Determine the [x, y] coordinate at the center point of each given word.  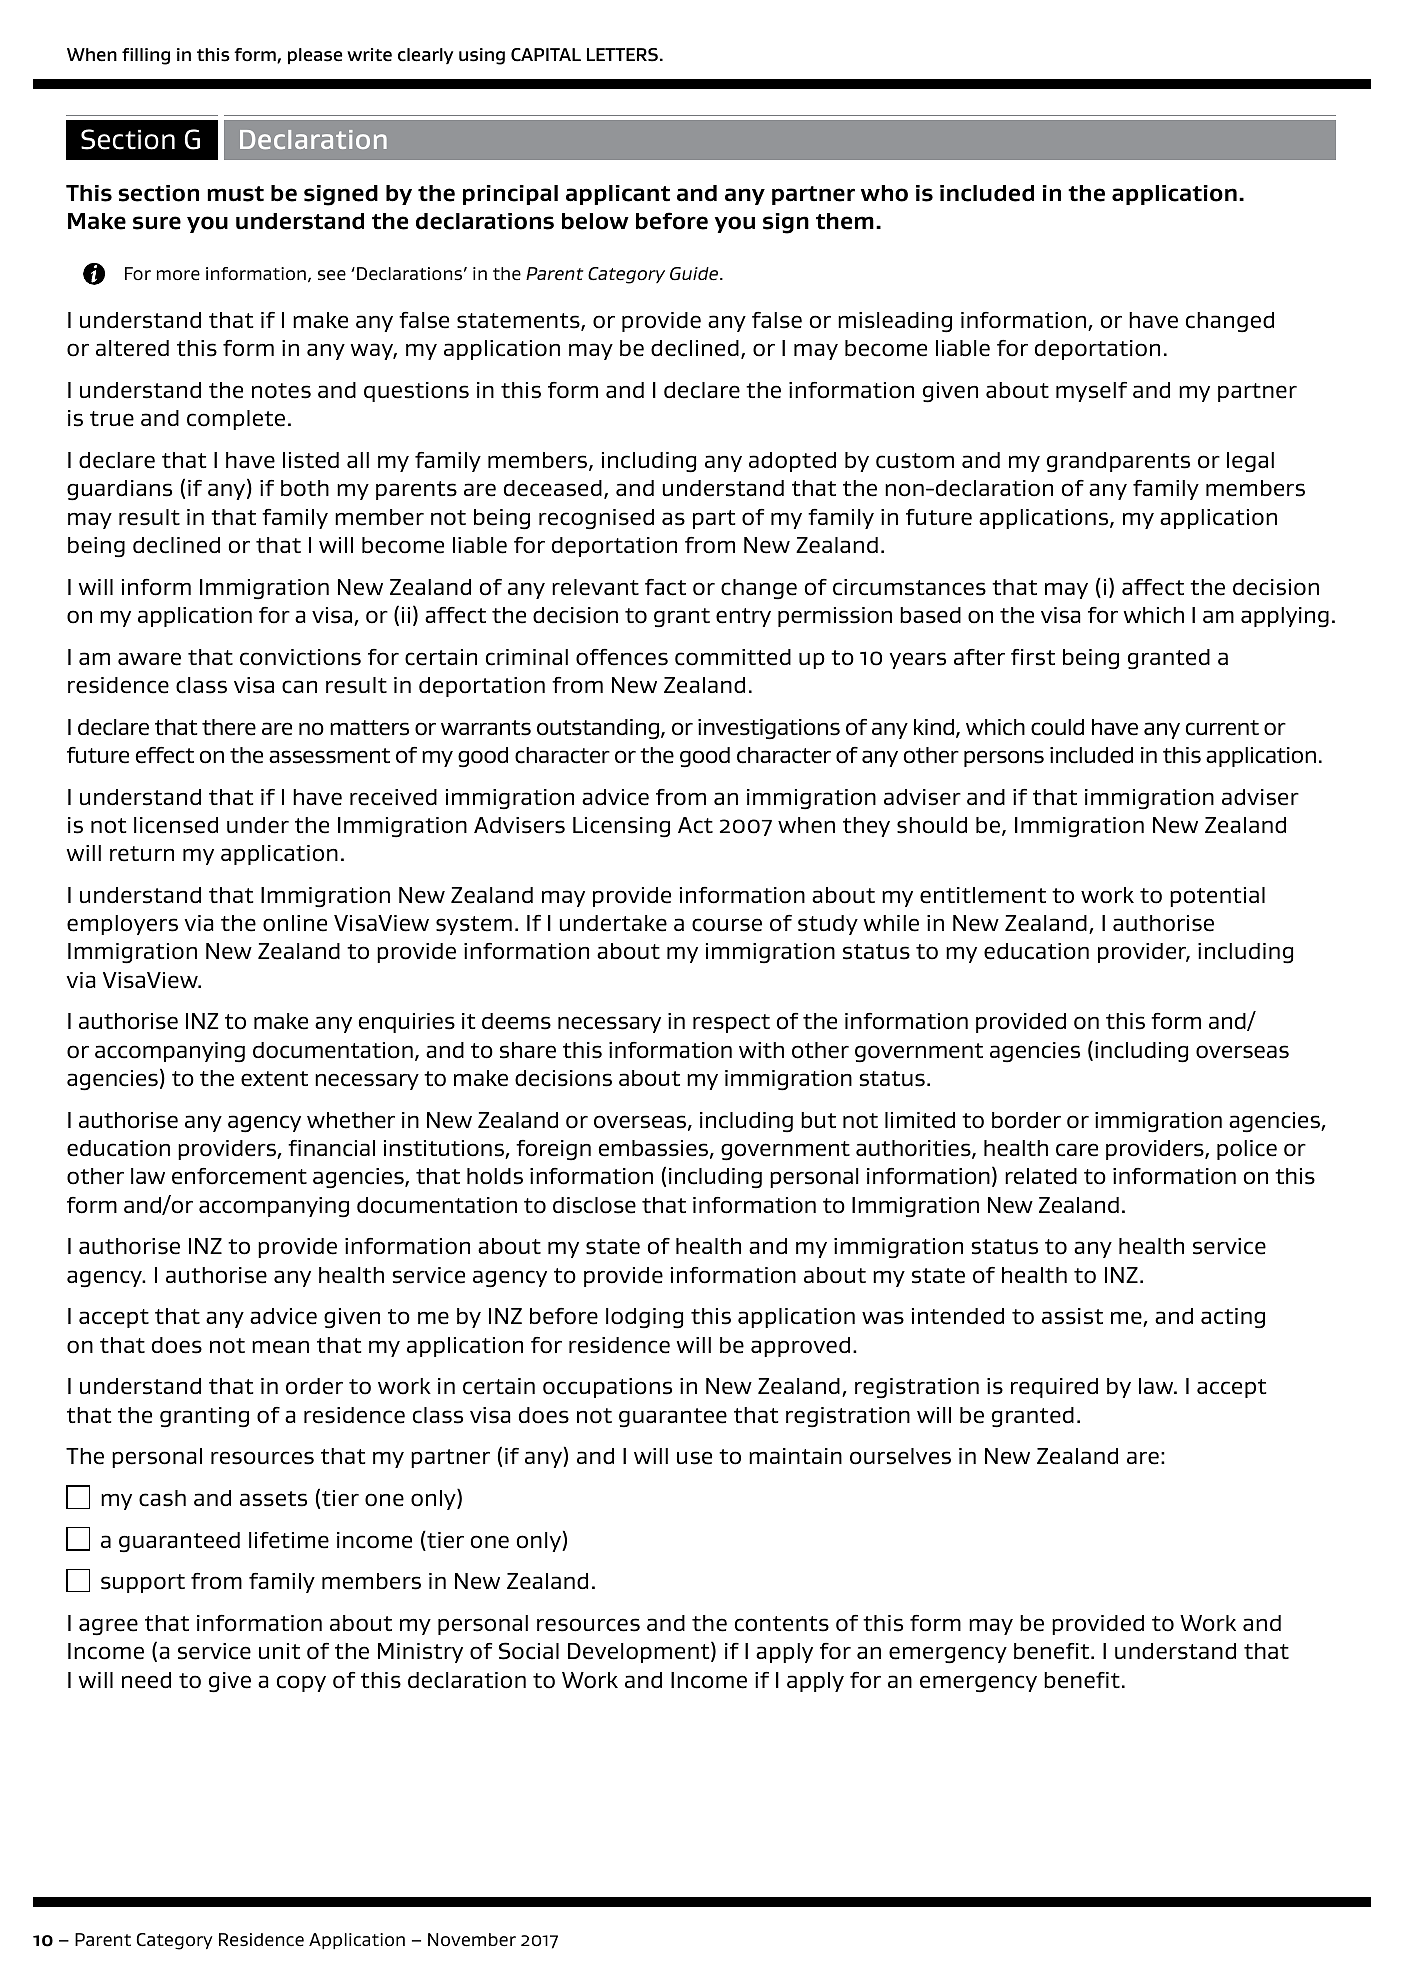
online [295, 923]
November [472, 1940]
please [315, 56]
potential [1217, 897]
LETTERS [622, 55]
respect [731, 1023]
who [884, 193]
